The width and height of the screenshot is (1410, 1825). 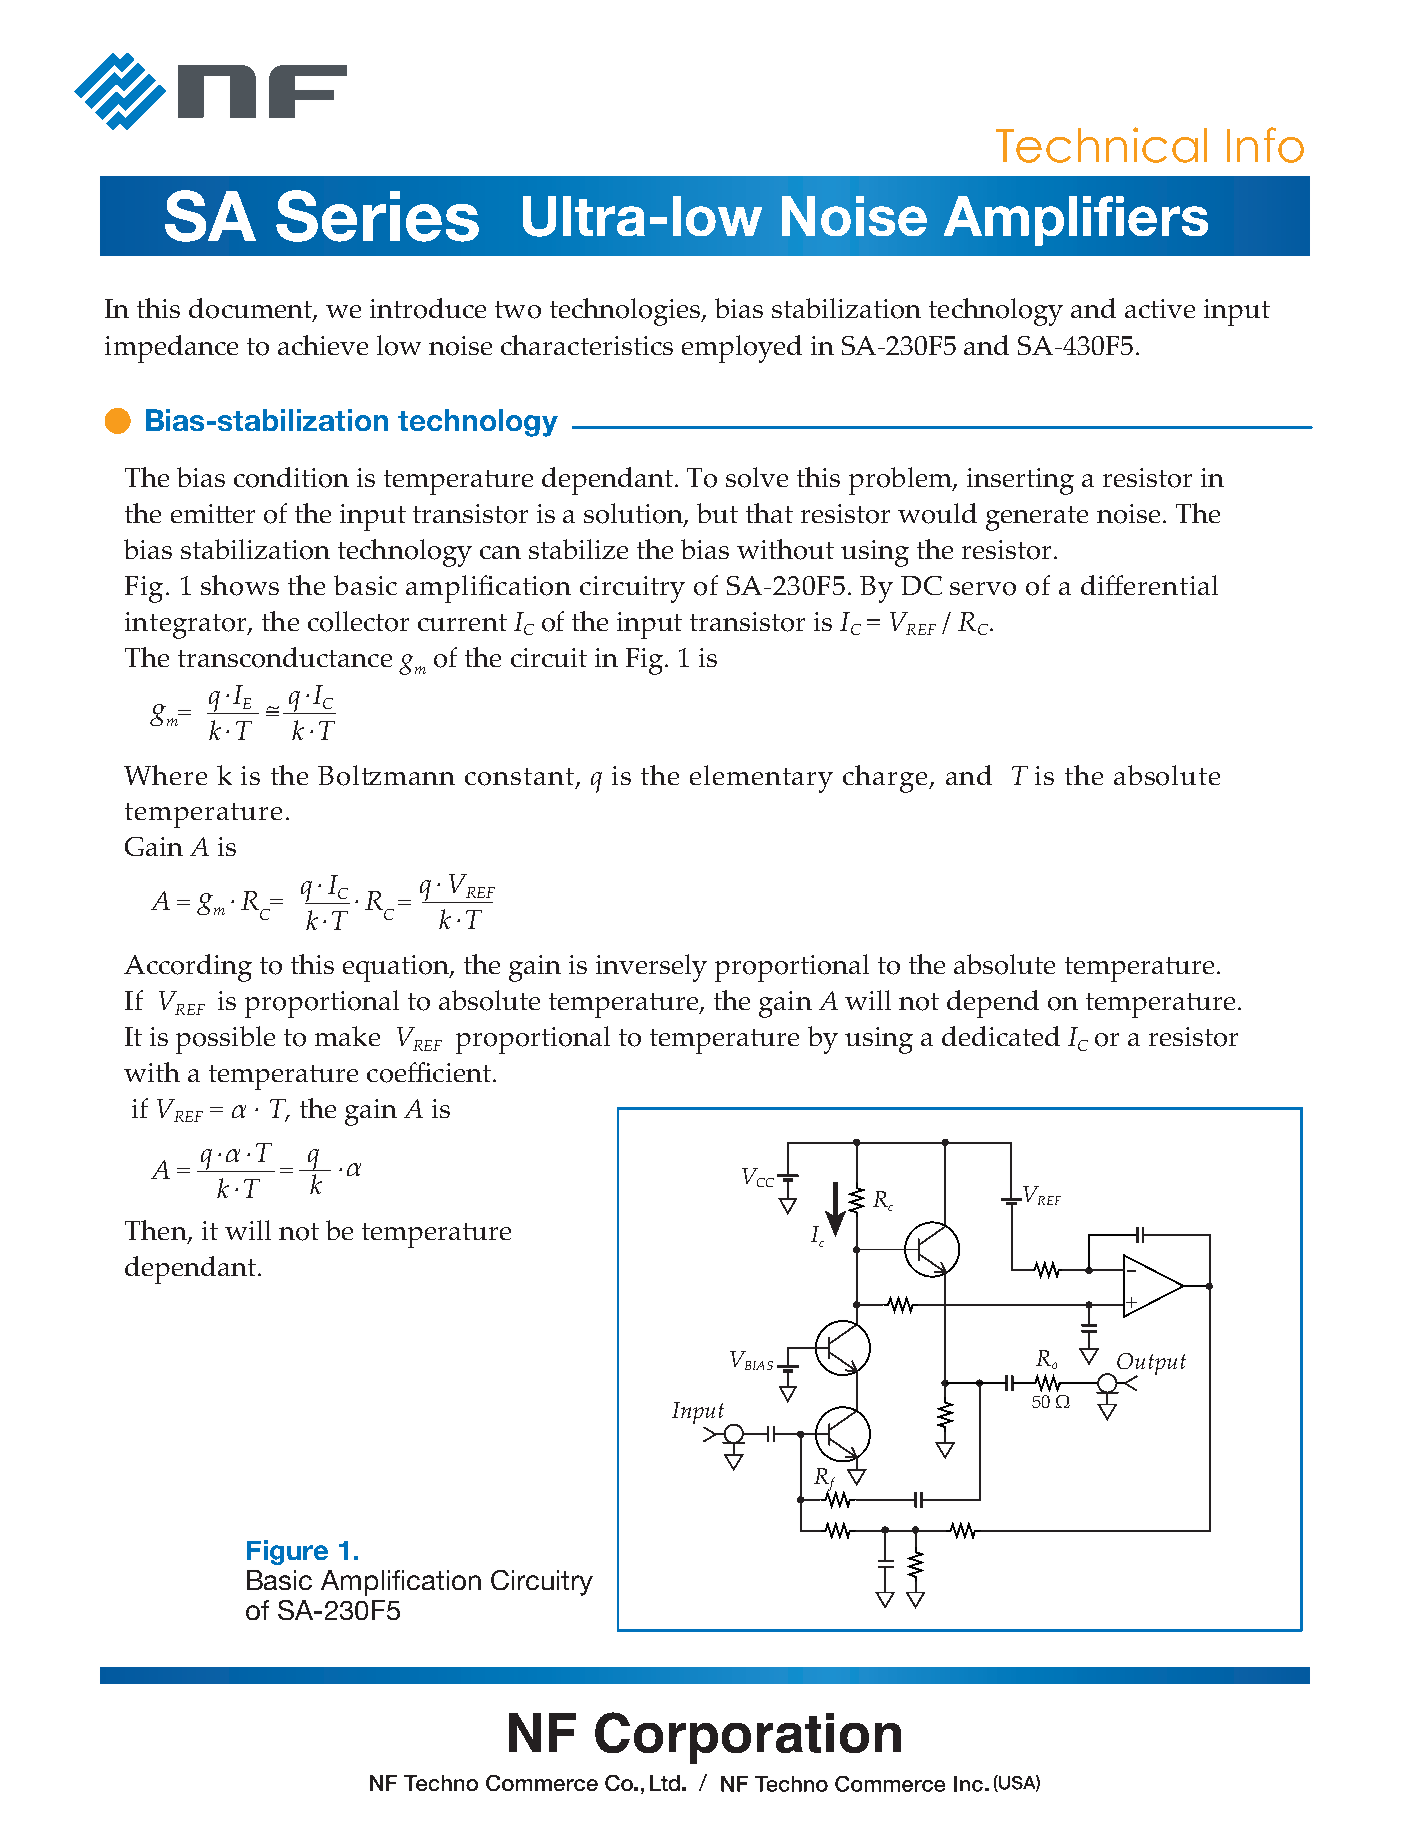 What do you see at coordinates (761, 779) in the screenshot?
I see `elementary` at bounding box center [761, 779].
